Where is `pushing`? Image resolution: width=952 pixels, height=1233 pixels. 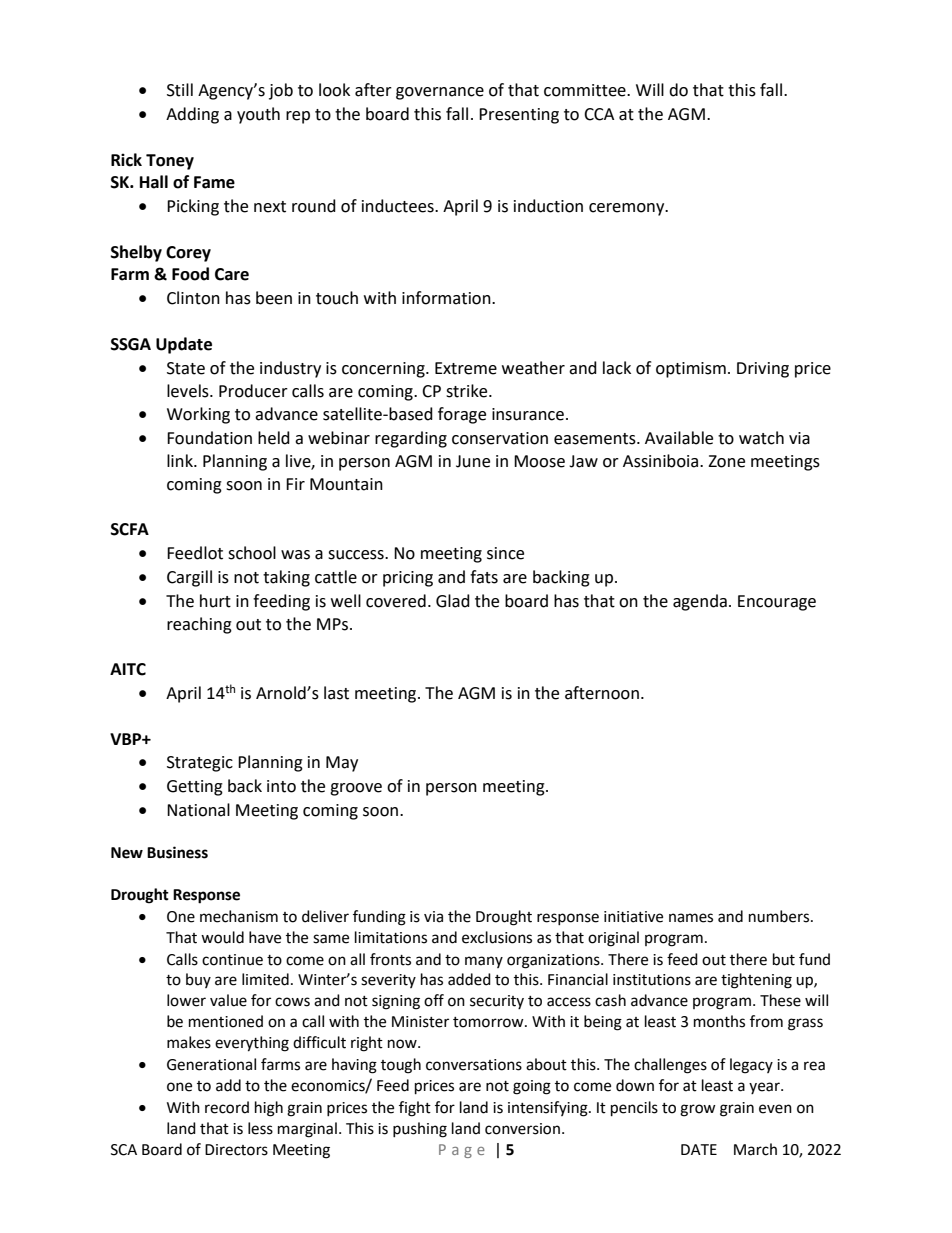 pushing is located at coordinates (420, 1130).
